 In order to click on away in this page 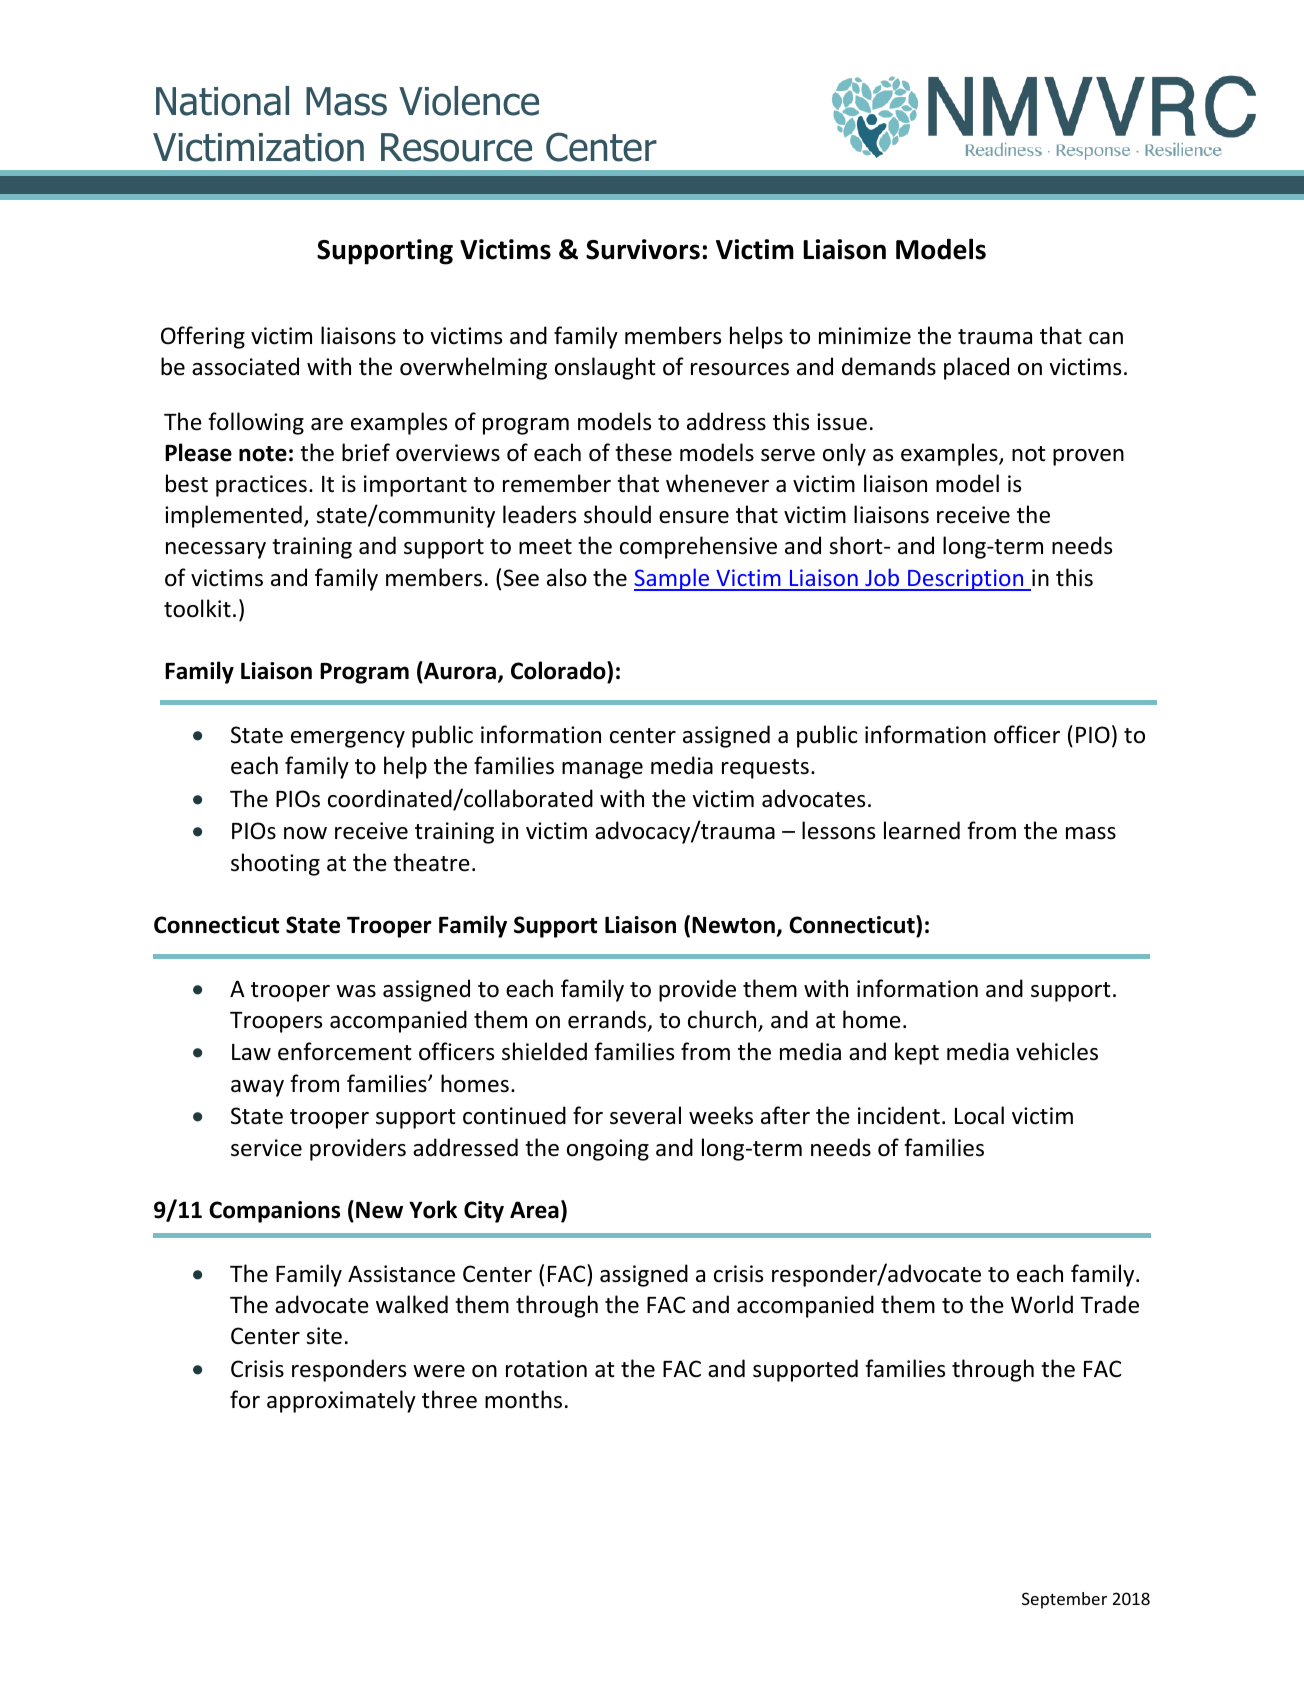, I will do `click(257, 1088)`.
